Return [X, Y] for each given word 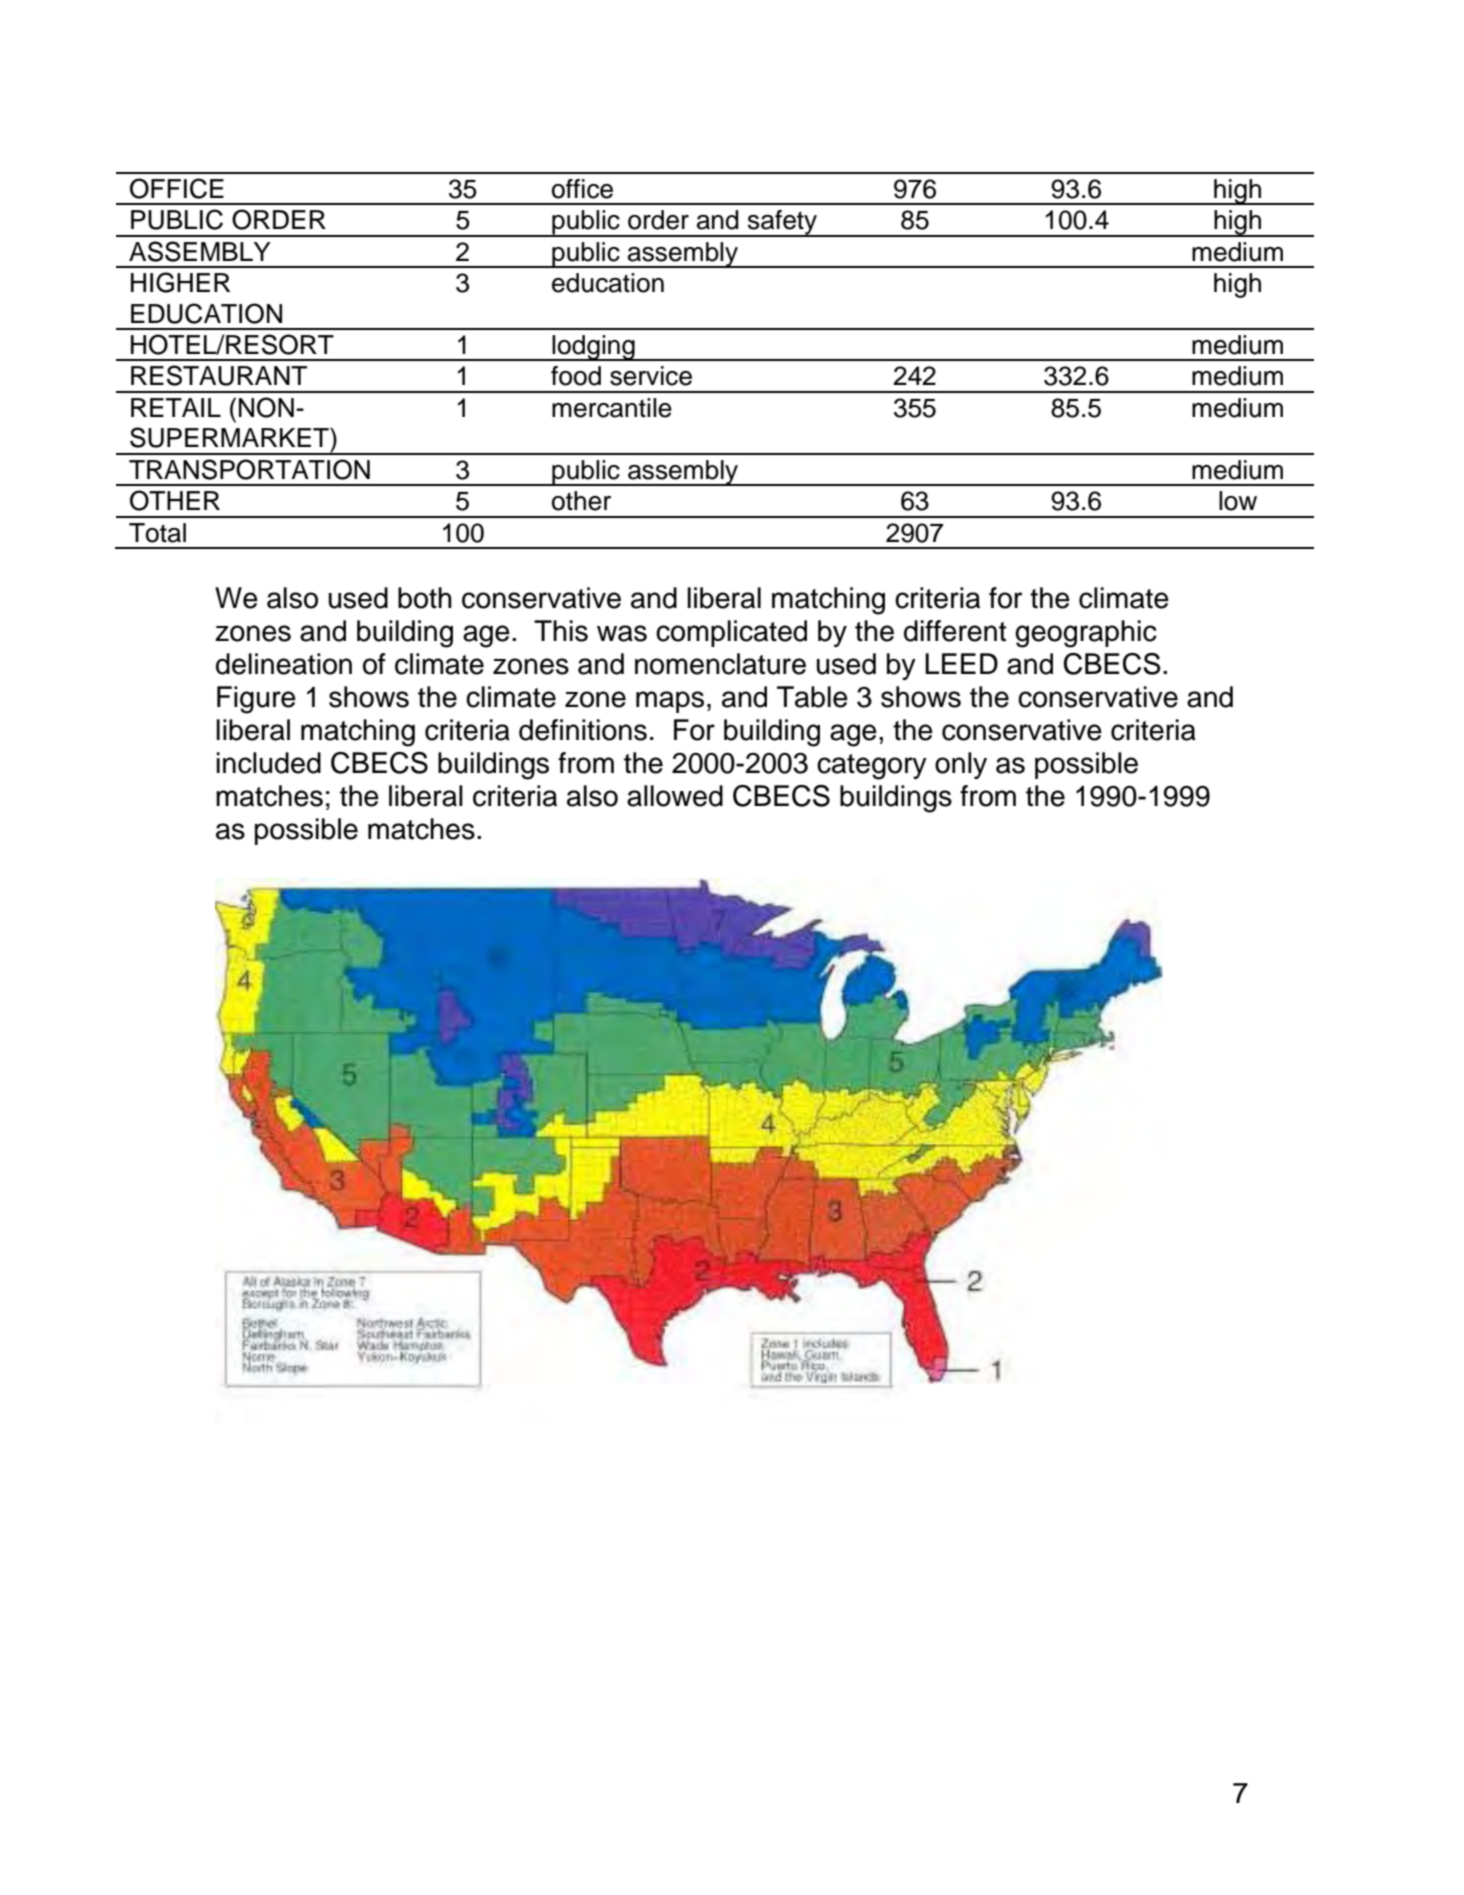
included [268, 763]
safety [783, 223]
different [955, 631]
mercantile [612, 408]
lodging [594, 348]
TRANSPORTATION [249, 469]
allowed [675, 796]
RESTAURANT [219, 375]
